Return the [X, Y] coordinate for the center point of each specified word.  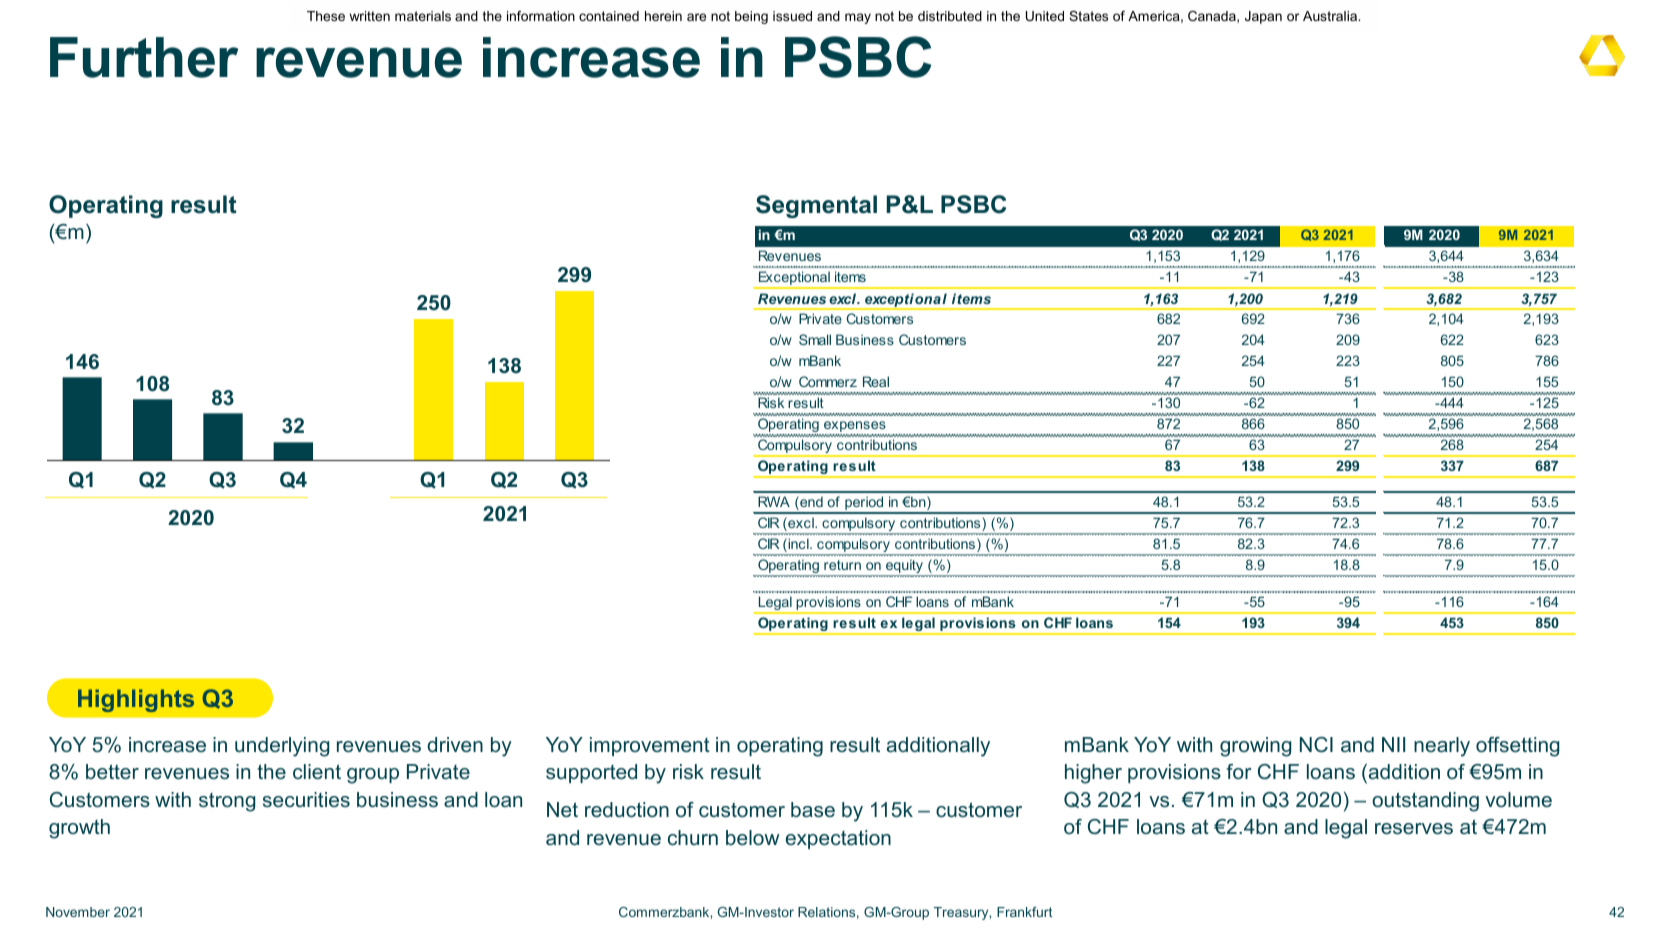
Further [144, 57]
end [810, 503]
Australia [1331, 16]
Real [876, 381]
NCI [1316, 744]
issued [792, 16]
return [842, 565]
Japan [1263, 17]
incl [798, 545]
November [78, 912]
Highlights [136, 700]
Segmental [816, 206]
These [326, 16]
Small [815, 339]
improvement [650, 746]
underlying [282, 747]
